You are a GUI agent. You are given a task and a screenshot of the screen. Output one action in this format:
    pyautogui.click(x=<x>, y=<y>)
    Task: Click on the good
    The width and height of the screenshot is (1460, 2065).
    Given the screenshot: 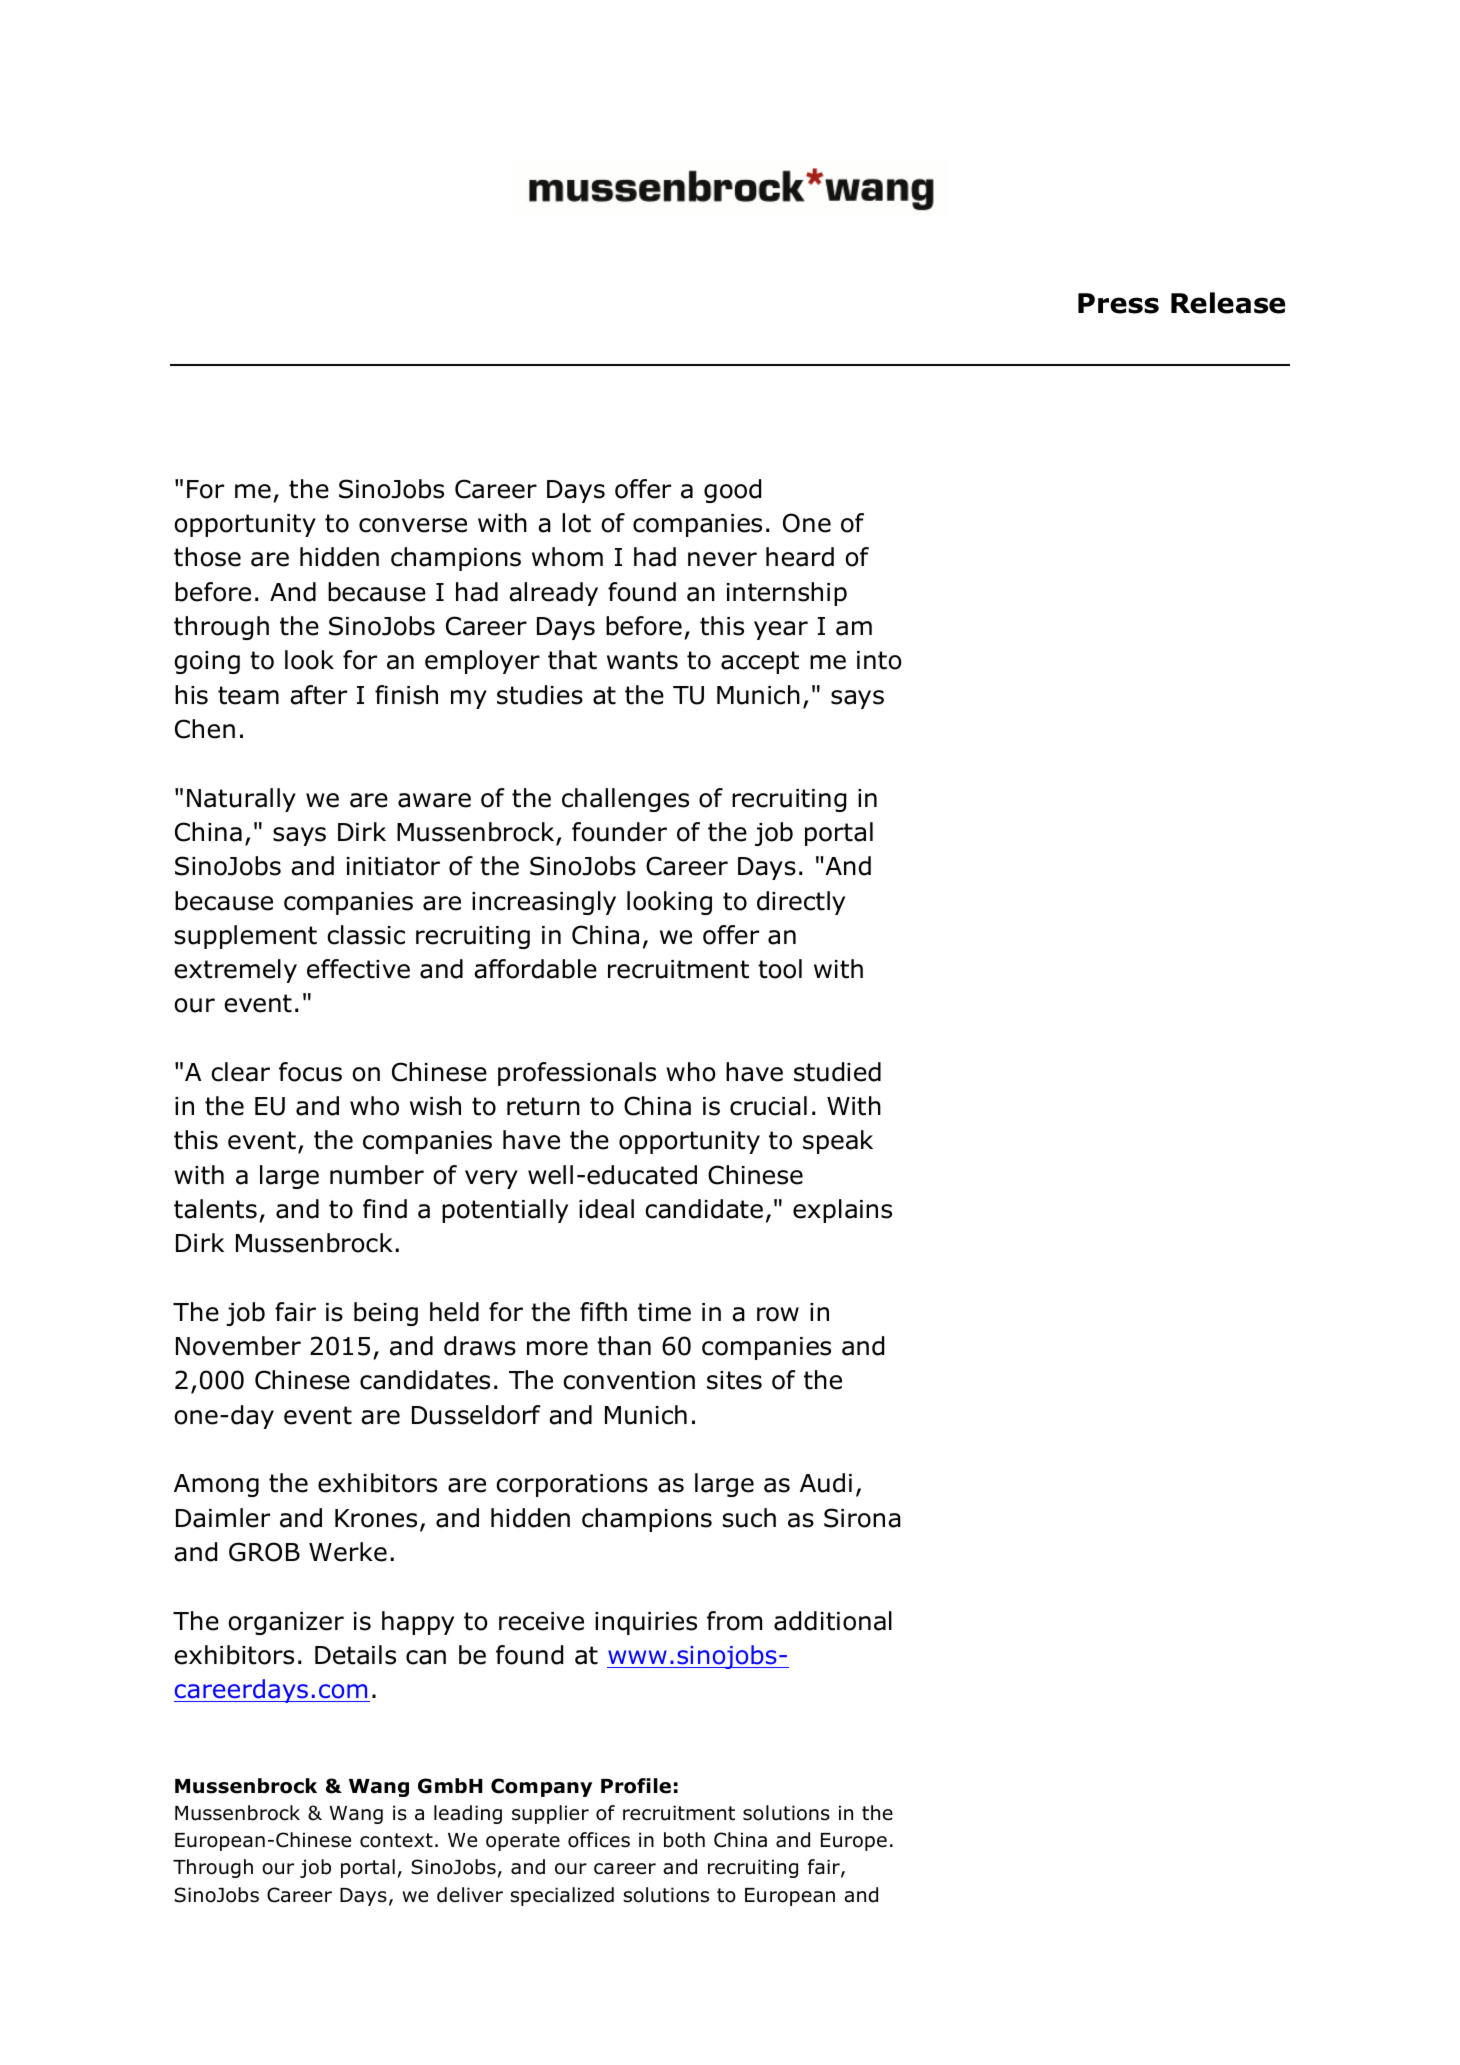 What is the action you would take?
    pyautogui.click(x=732, y=491)
